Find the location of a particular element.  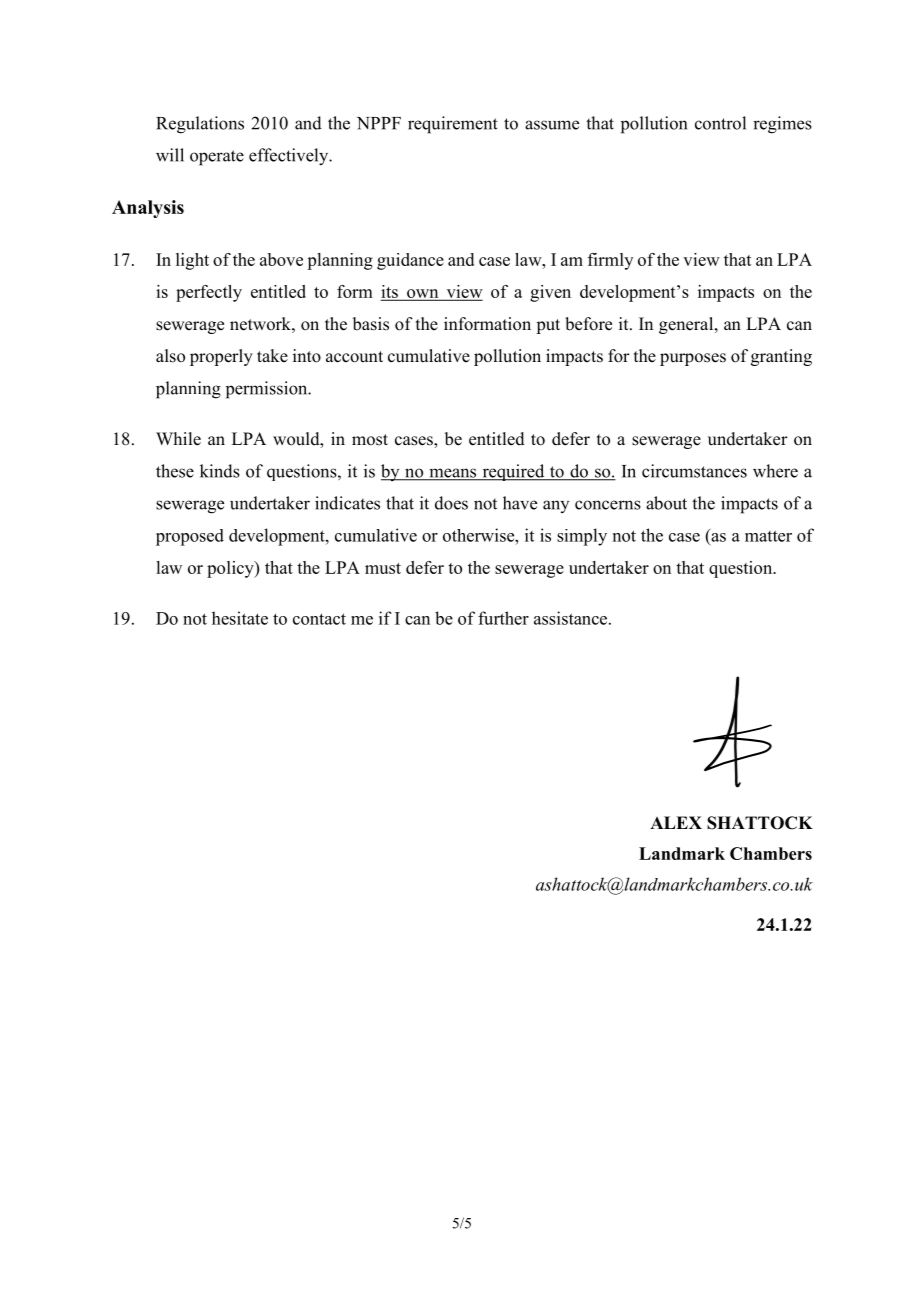

hesitate is located at coordinates (240, 618).
